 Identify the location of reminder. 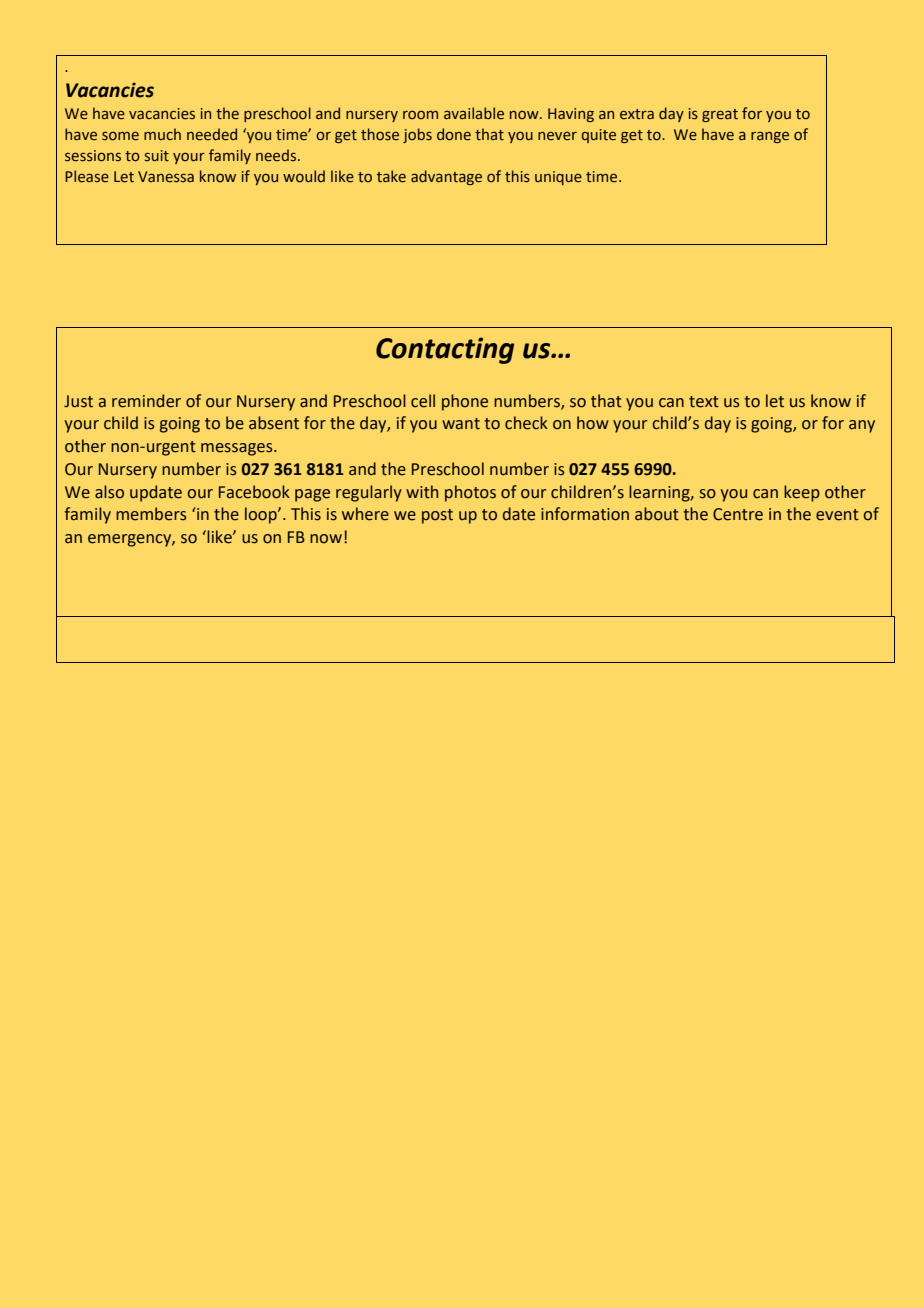
(146, 401).
